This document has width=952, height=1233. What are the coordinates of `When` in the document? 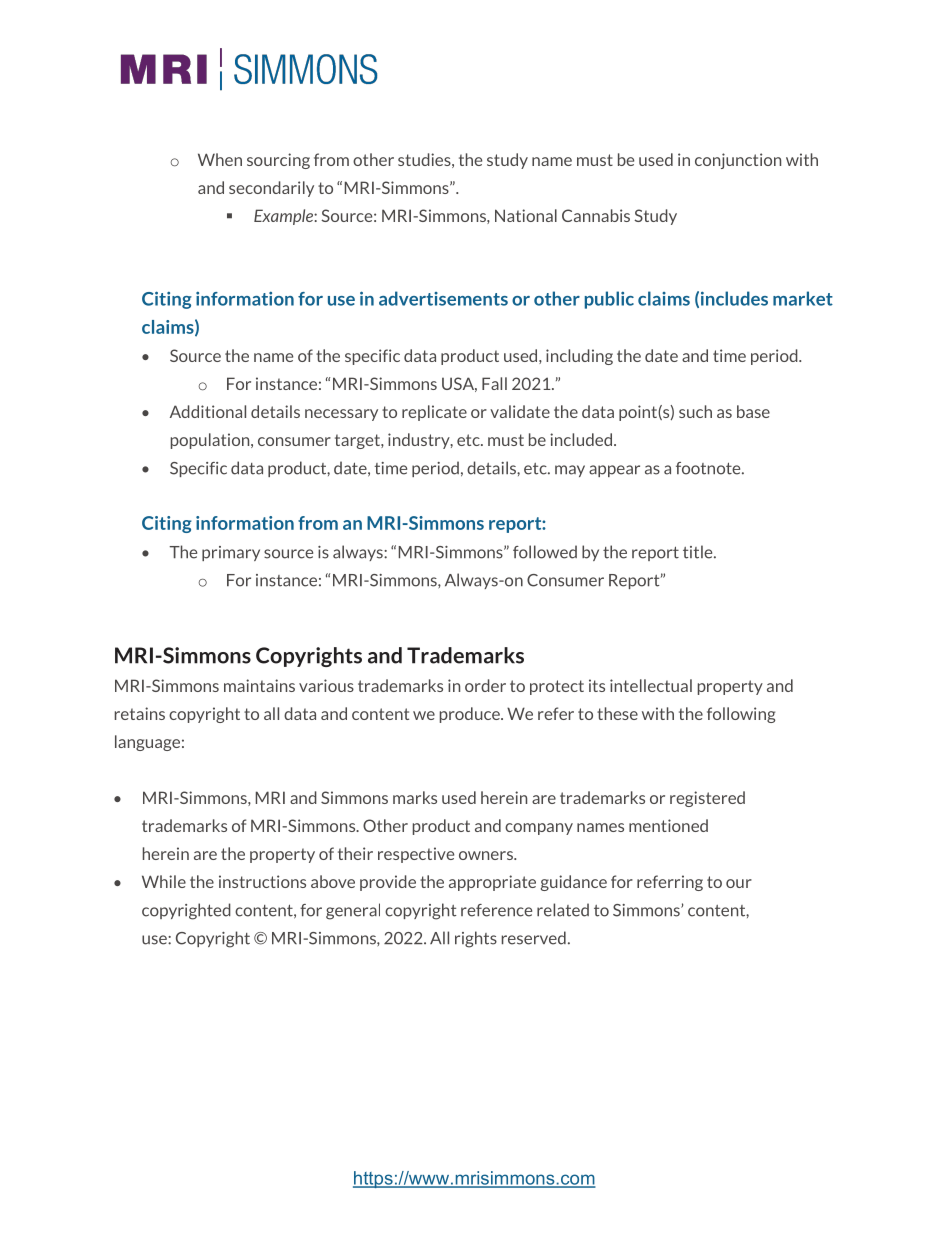 It's located at (220, 159).
